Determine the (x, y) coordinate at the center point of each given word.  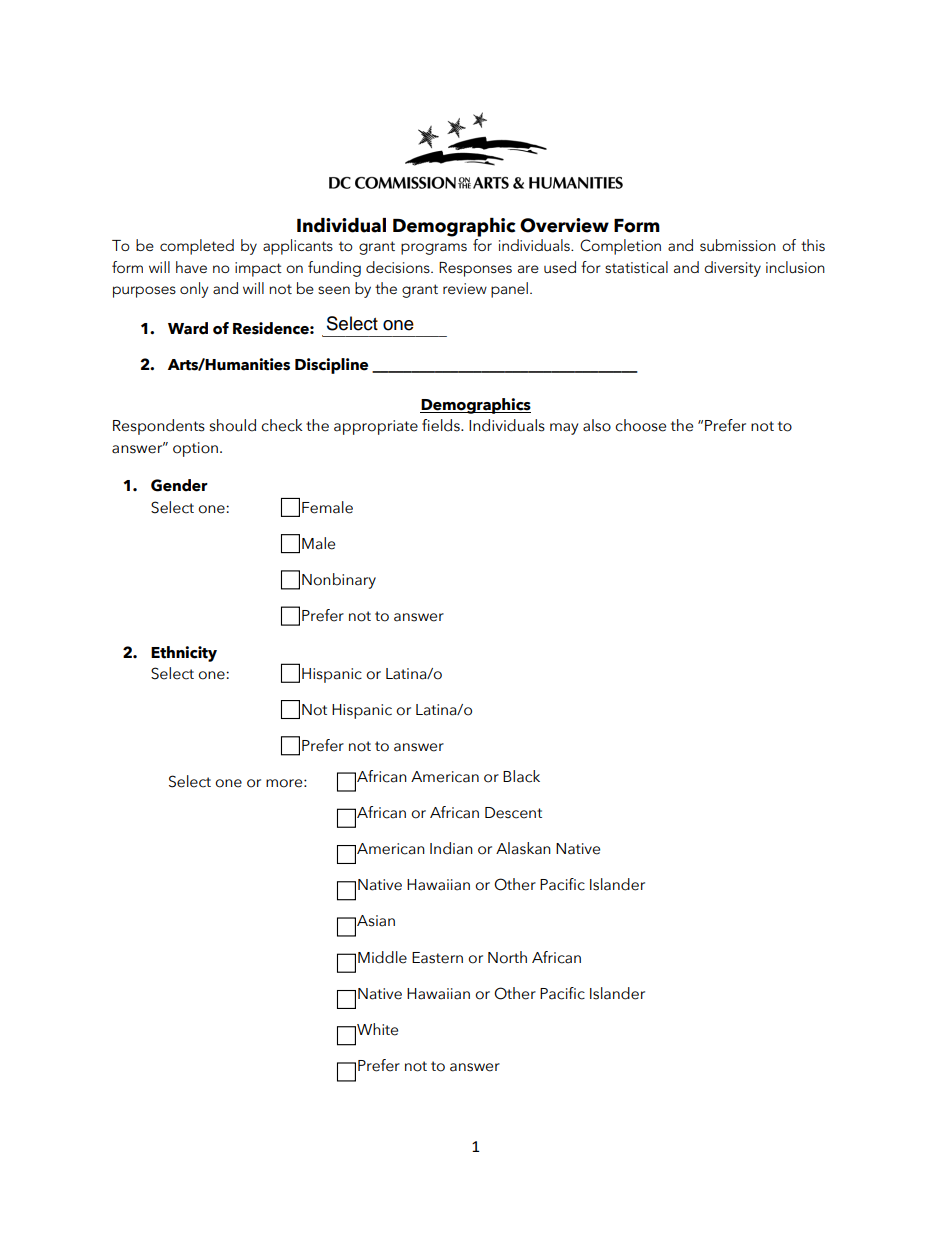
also (597, 425)
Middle (382, 957)
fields (442, 425)
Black (521, 776)
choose (640, 425)
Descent (513, 813)
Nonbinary (339, 581)
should (233, 425)
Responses (475, 269)
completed (197, 247)
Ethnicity (184, 654)
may (564, 429)
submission (738, 245)
